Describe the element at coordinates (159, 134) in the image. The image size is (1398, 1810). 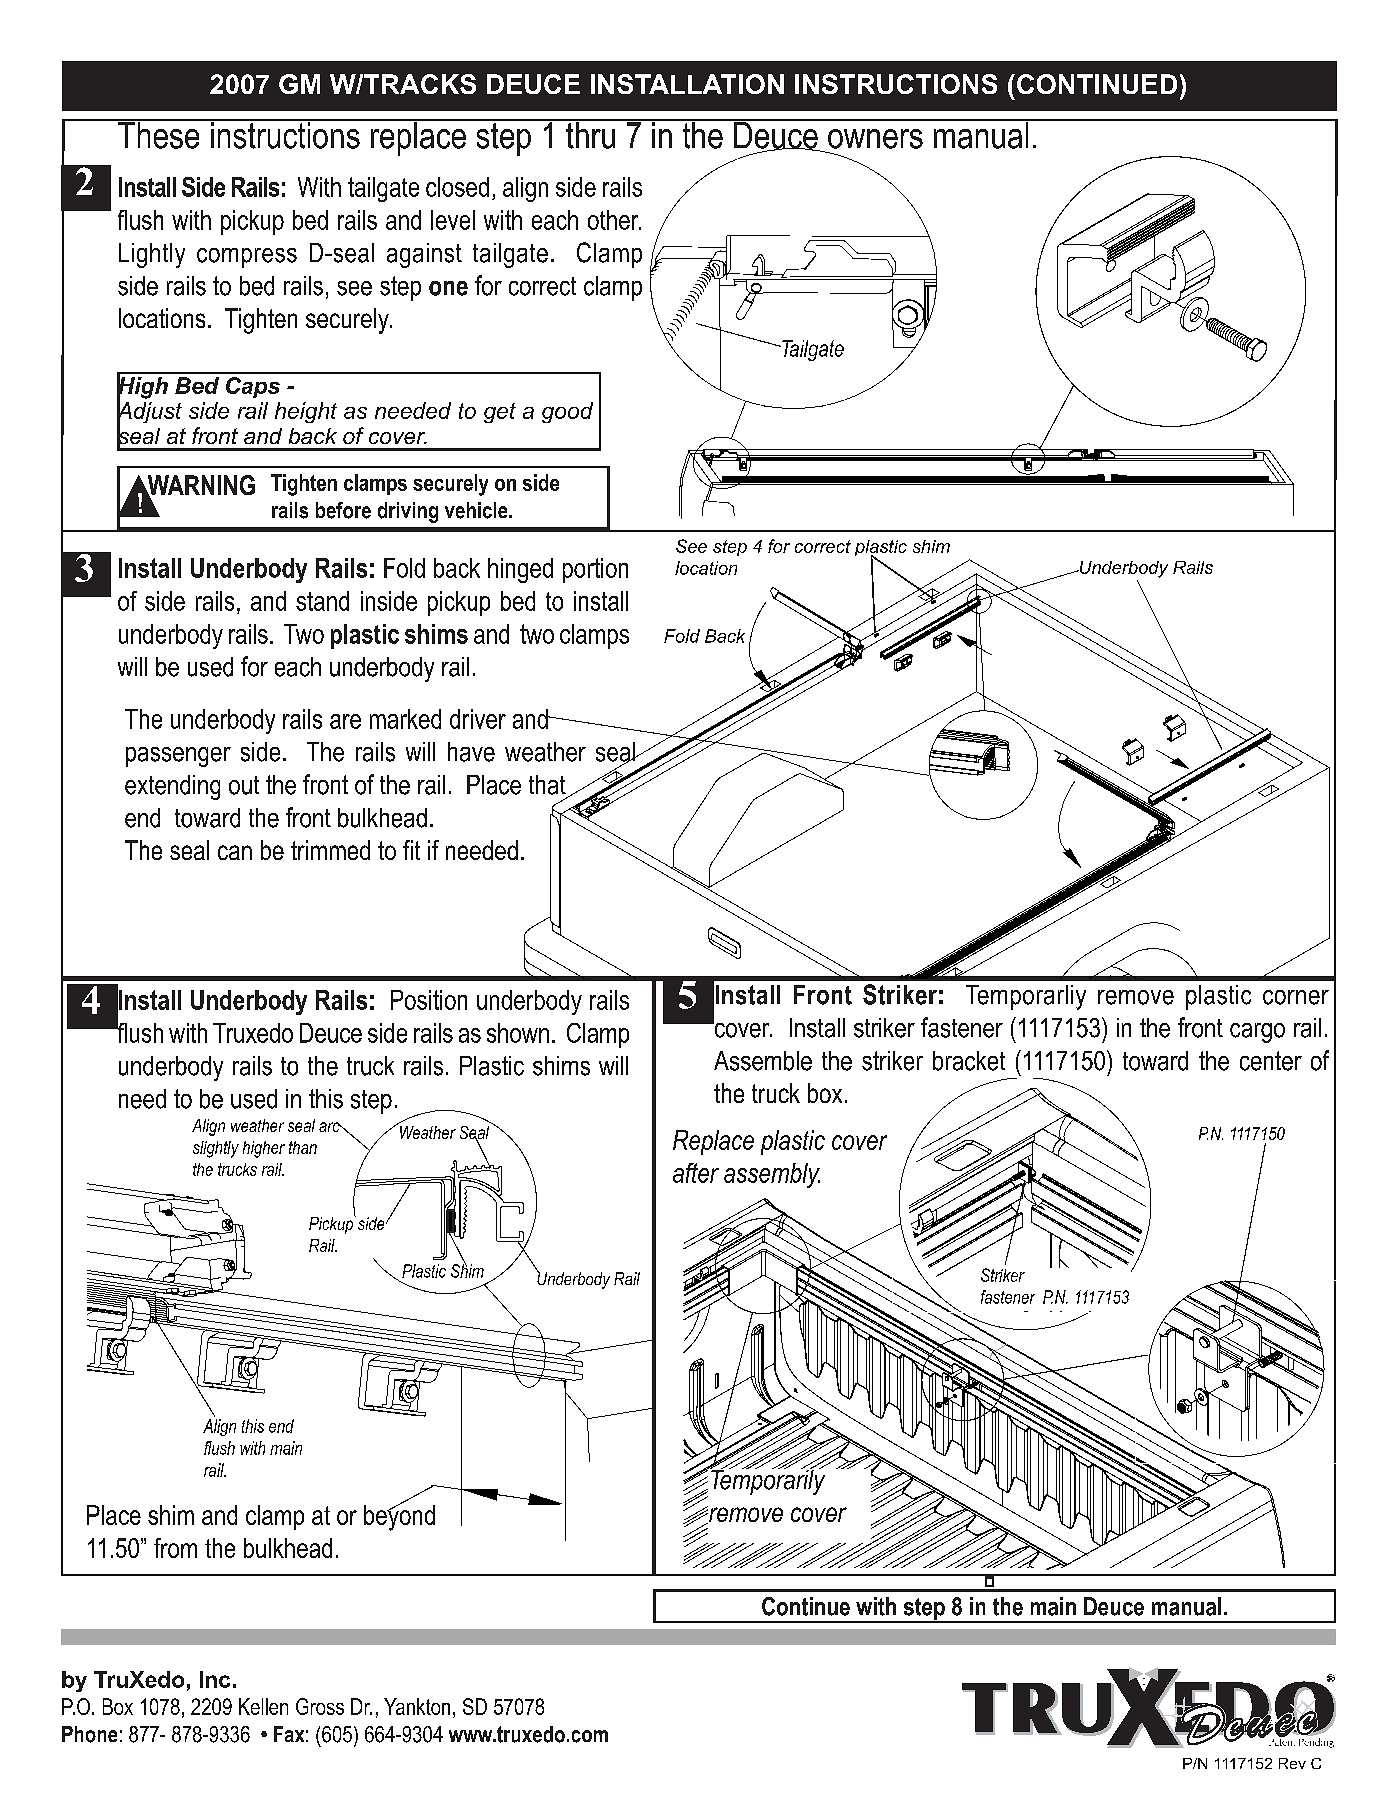
I see `These` at that location.
